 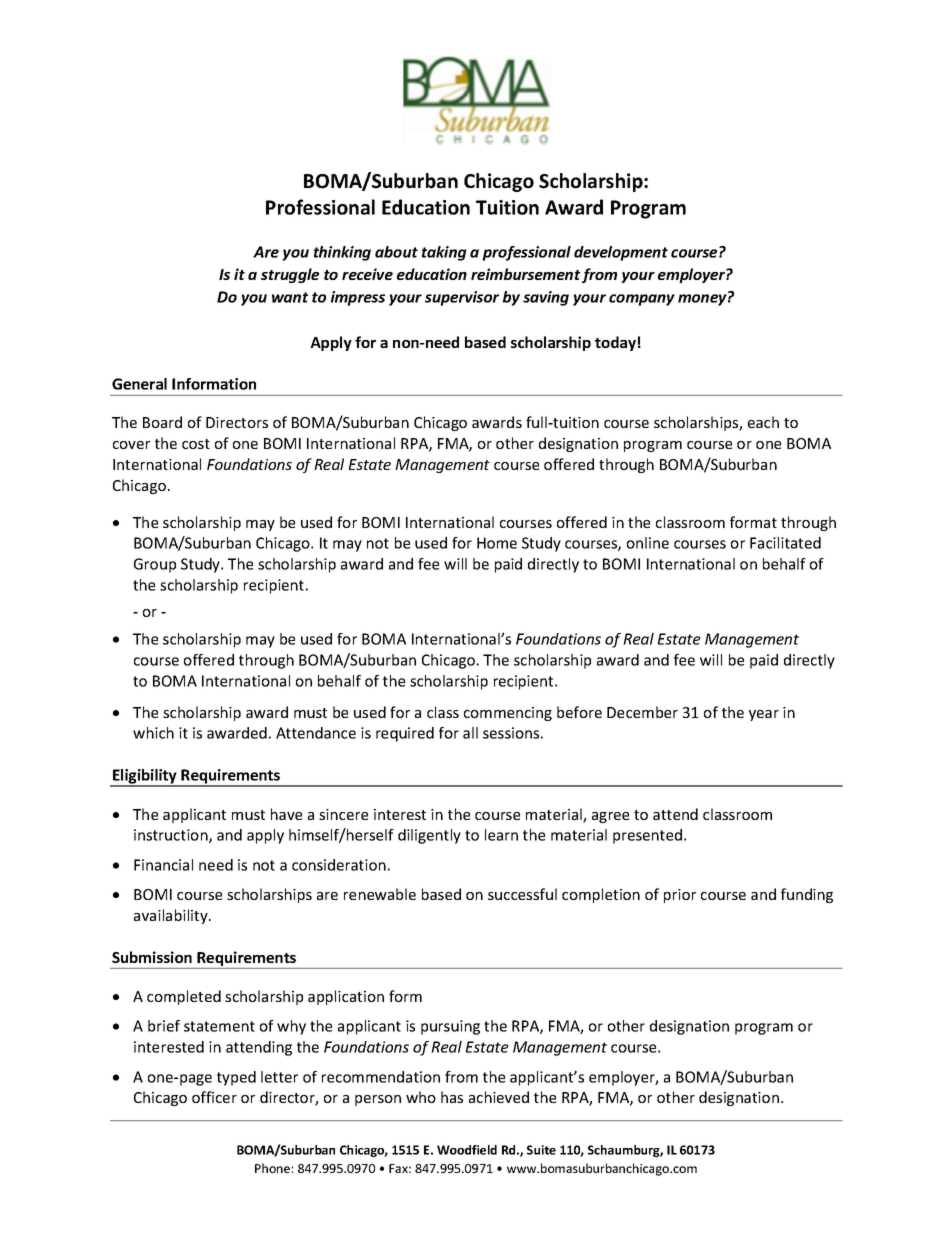 What do you see at coordinates (522, 894) in the image?
I see `successful` at bounding box center [522, 894].
